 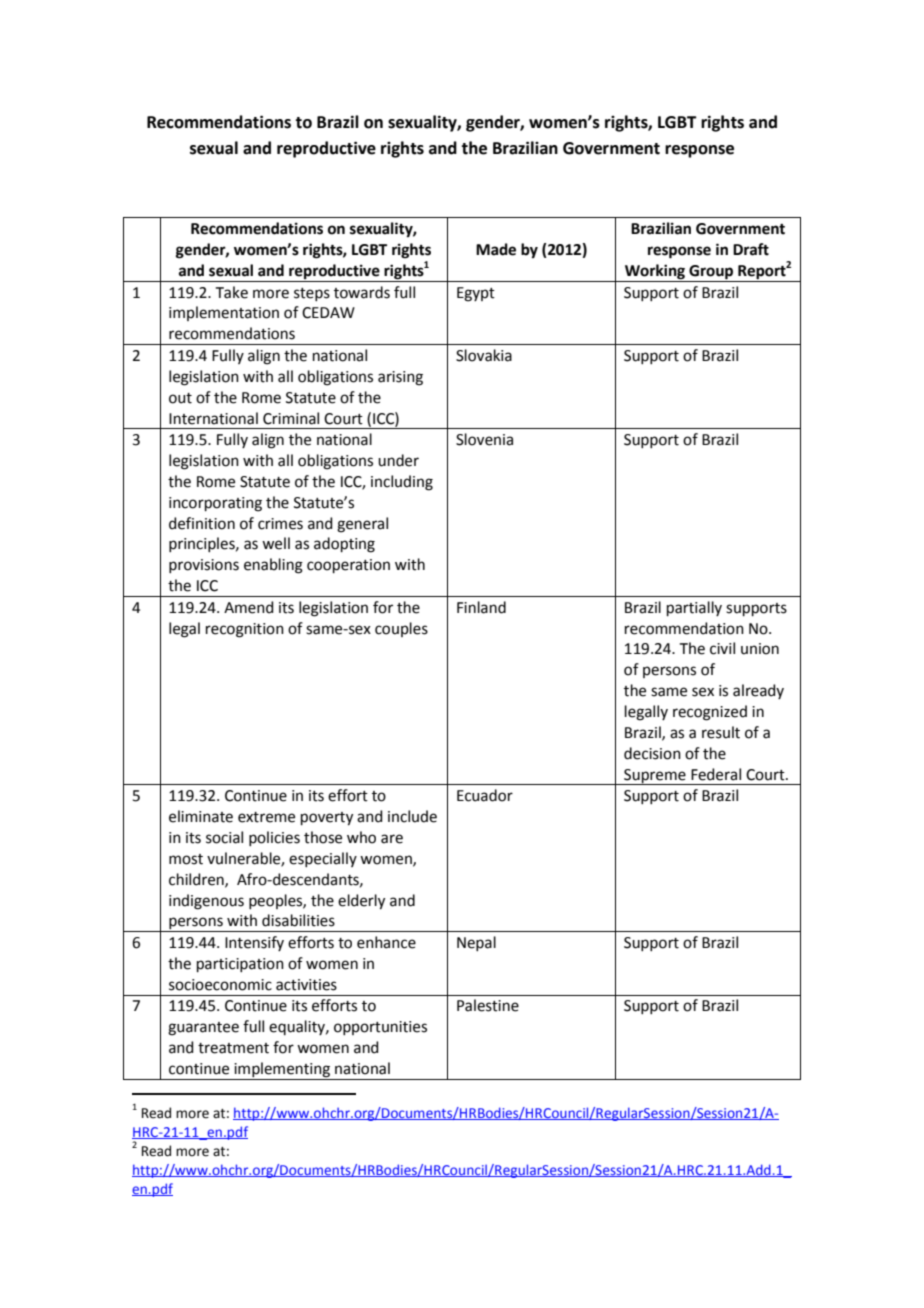 I want to click on Take, so click(x=232, y=292).
